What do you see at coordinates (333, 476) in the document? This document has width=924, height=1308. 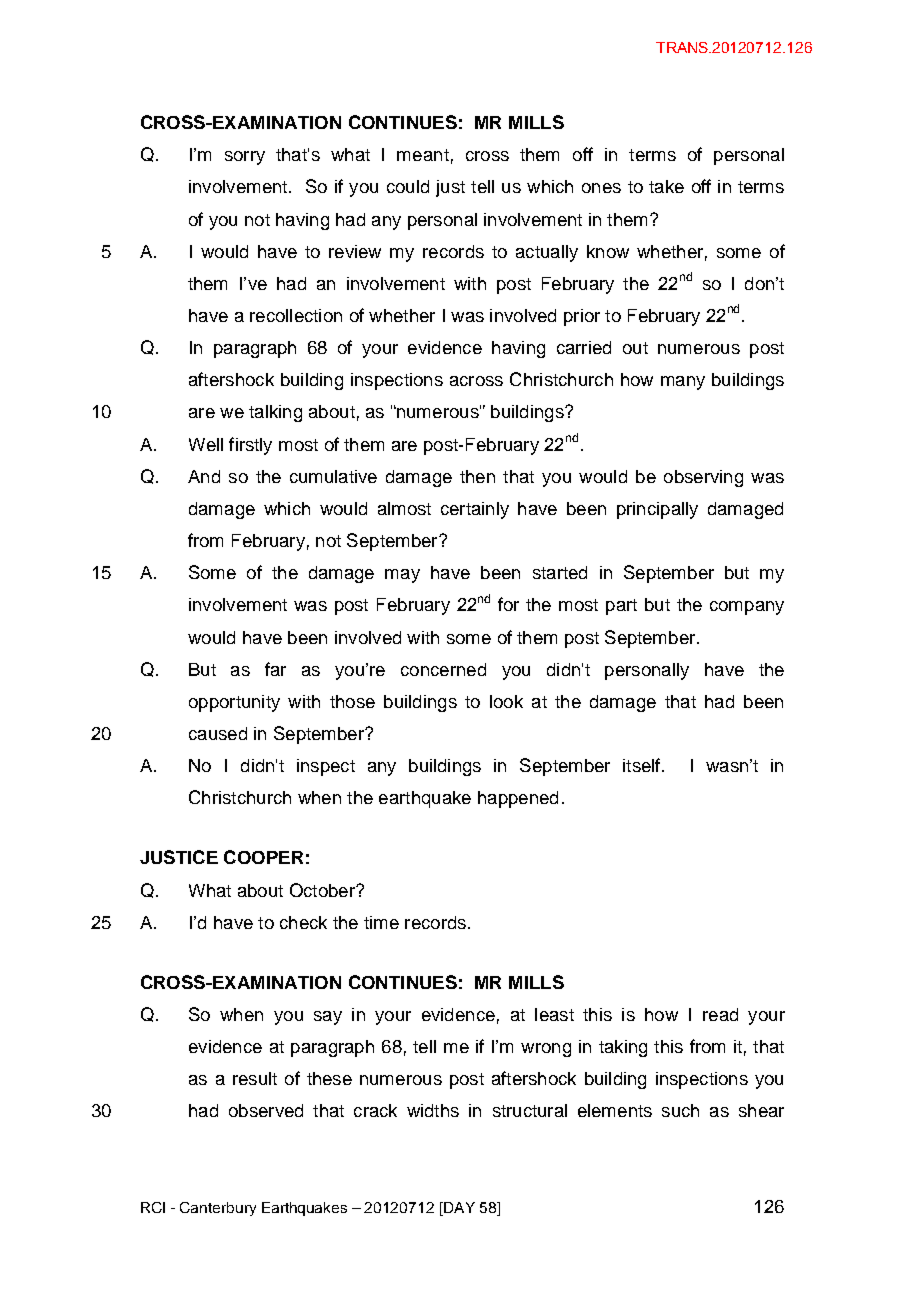 I see `cumulative` at bounding box center [333, 476].
